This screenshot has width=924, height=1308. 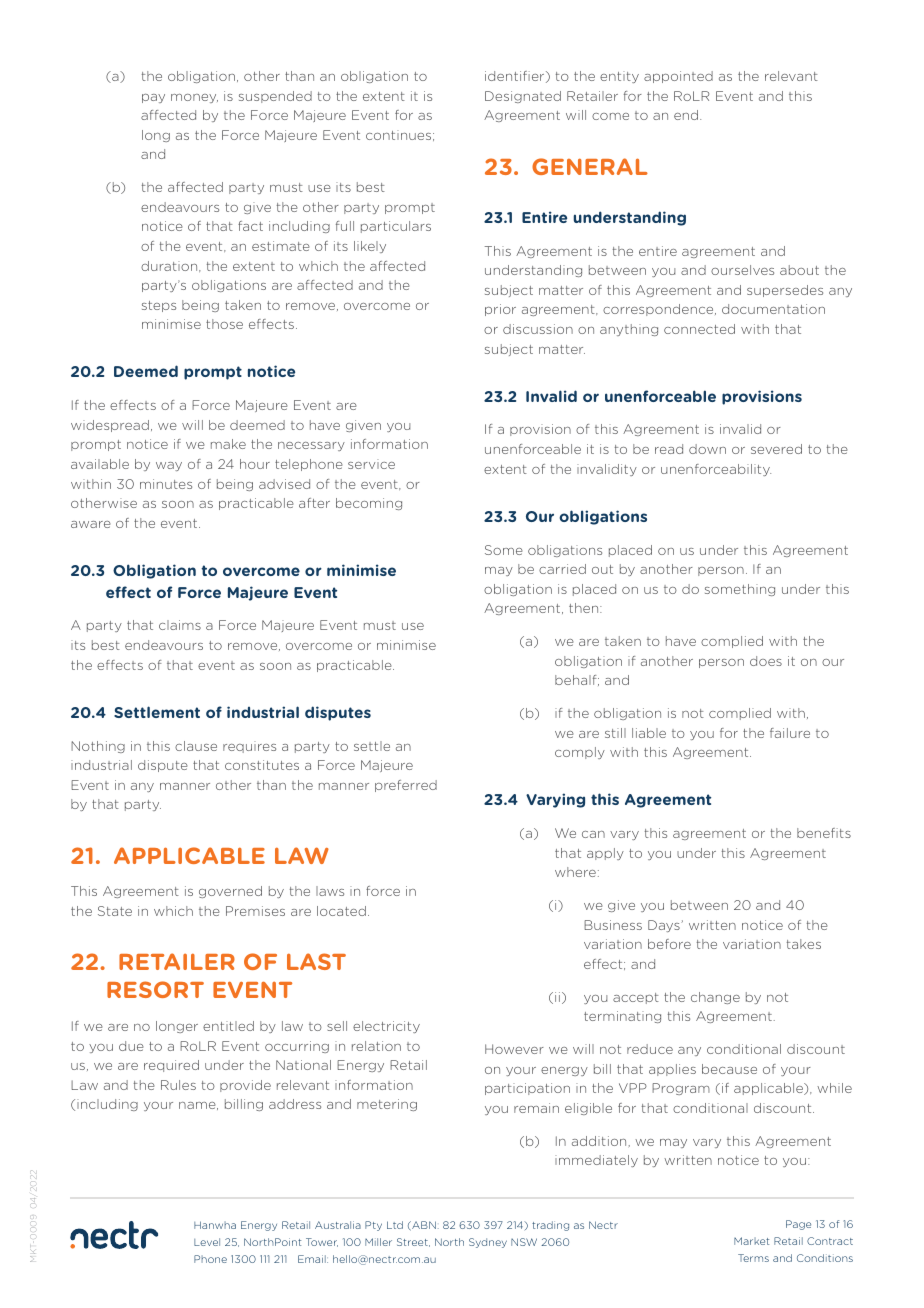 What do you see at coordinates (371, 464) in the screenshot?
I see `service` at bounding box center [371, 464].
